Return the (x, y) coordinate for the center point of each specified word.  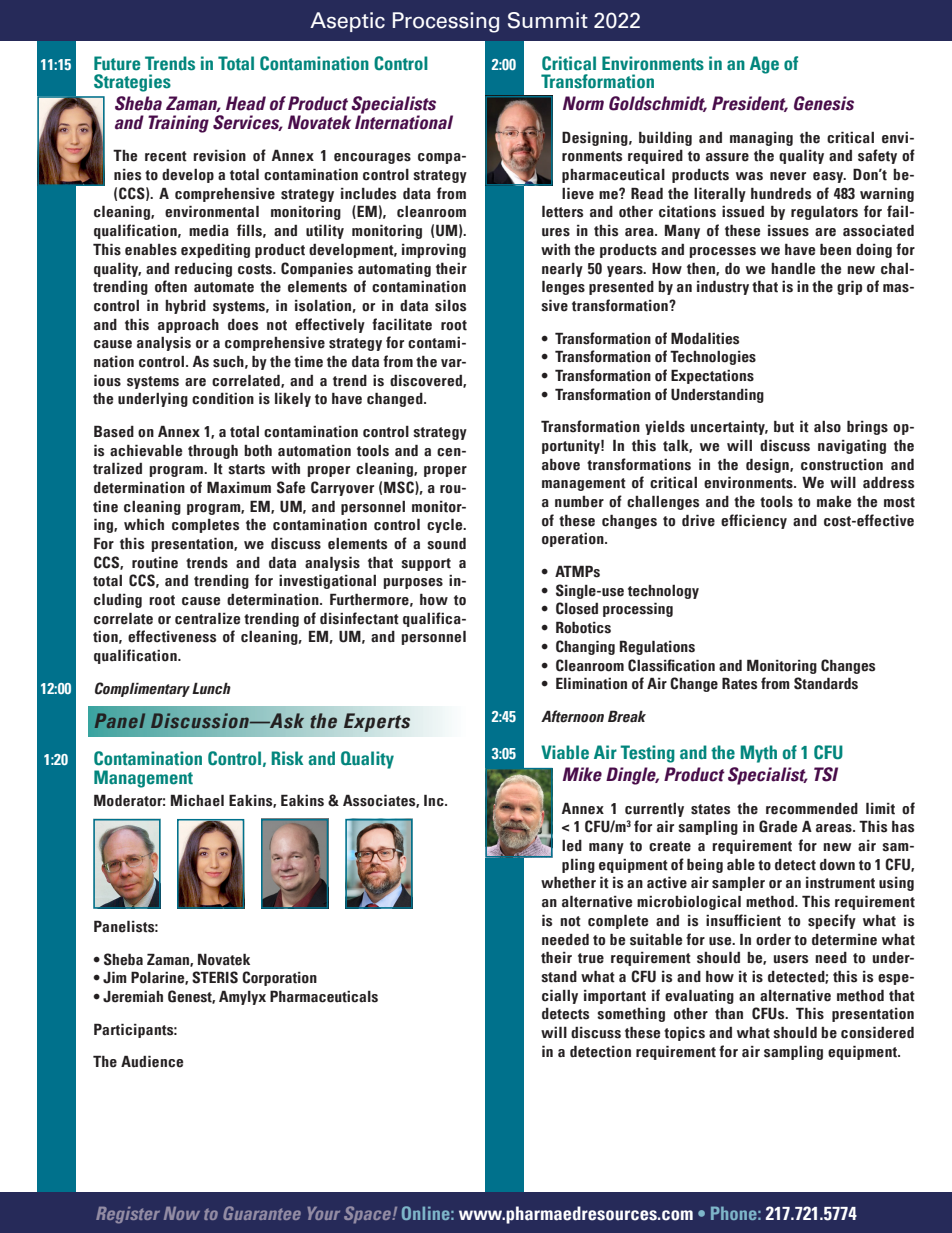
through (213, 451)
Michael (197, 800)
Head (246, 103)
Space (368, 1215)
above (561, 464)
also (827, 427)
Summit (548, 20)
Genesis (824, 103)
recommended (812, 809)
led (572, 846)
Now (182, 1213)
